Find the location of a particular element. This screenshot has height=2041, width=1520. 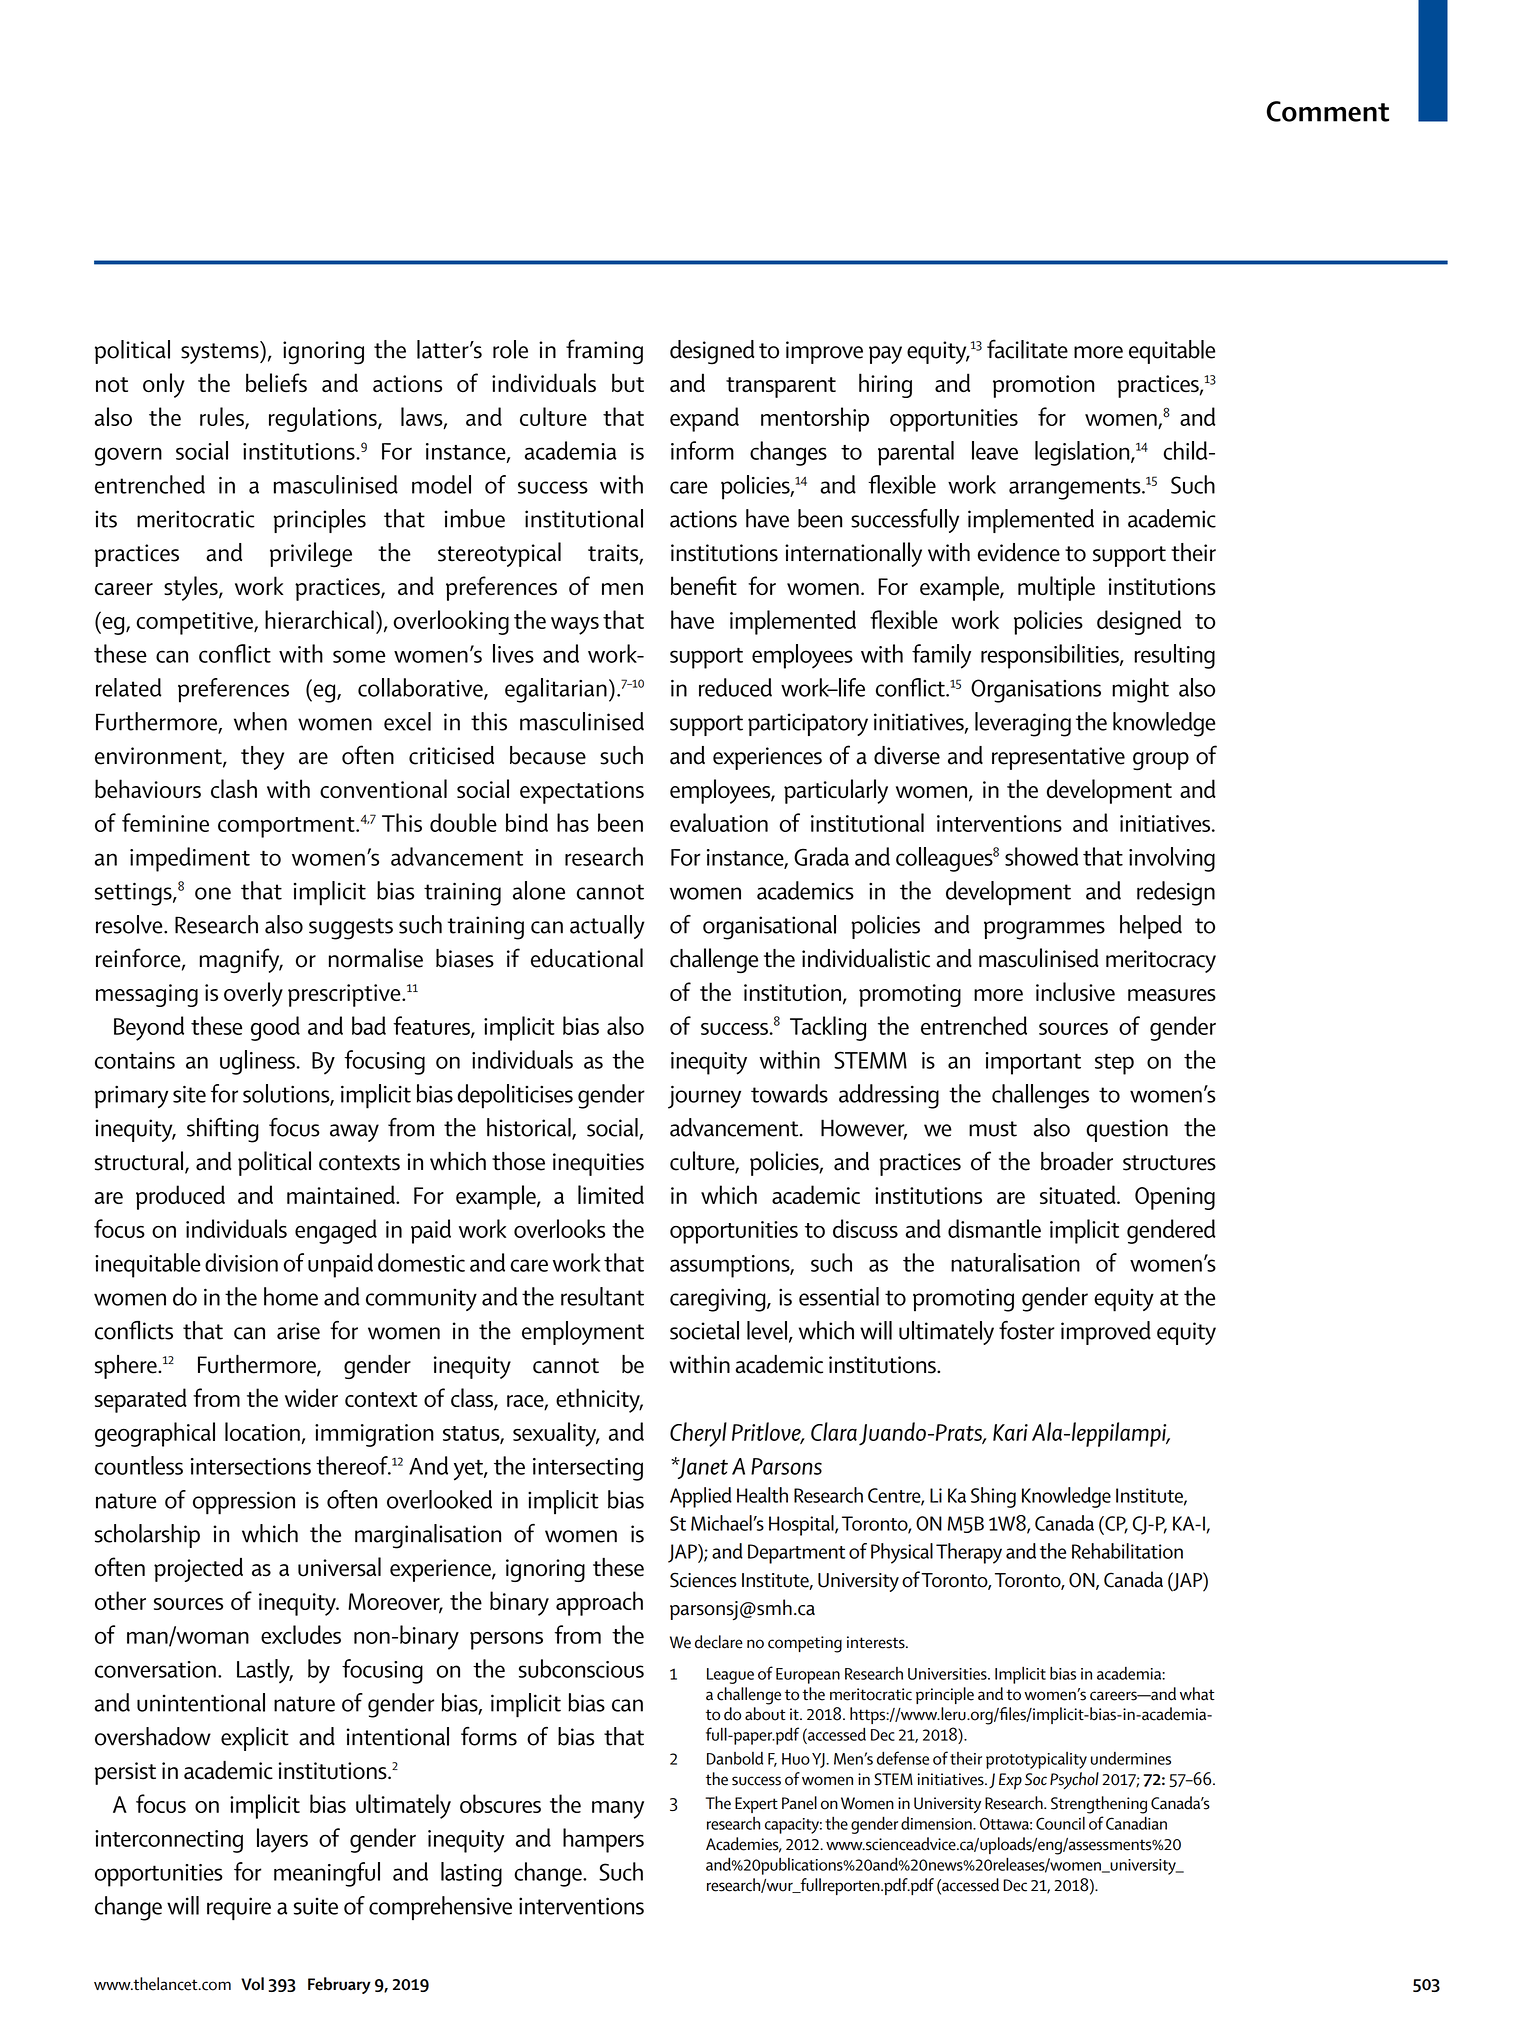

foster is located at coordinates (1027, 1330).
